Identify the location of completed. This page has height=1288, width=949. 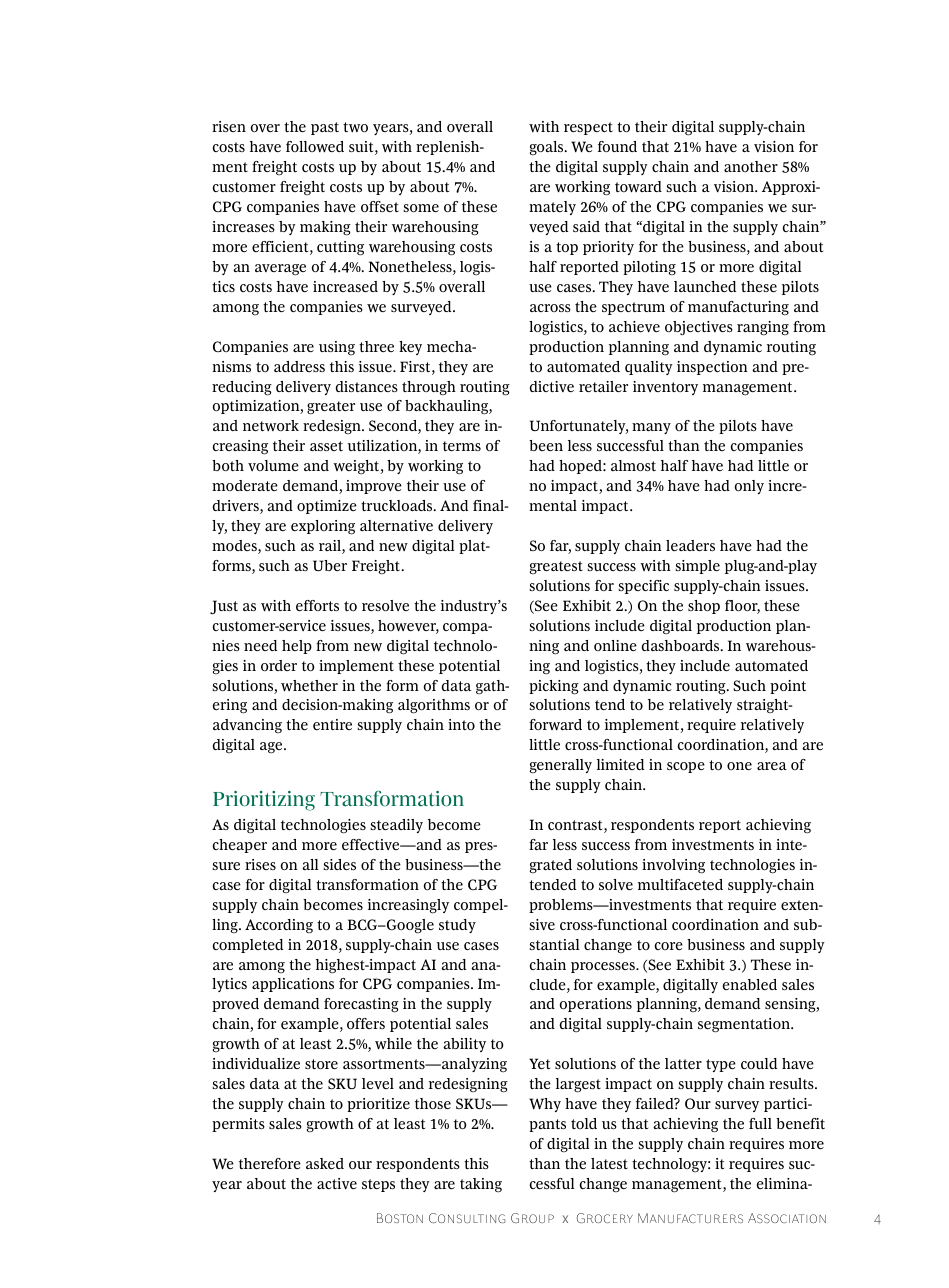
(248, 946).
